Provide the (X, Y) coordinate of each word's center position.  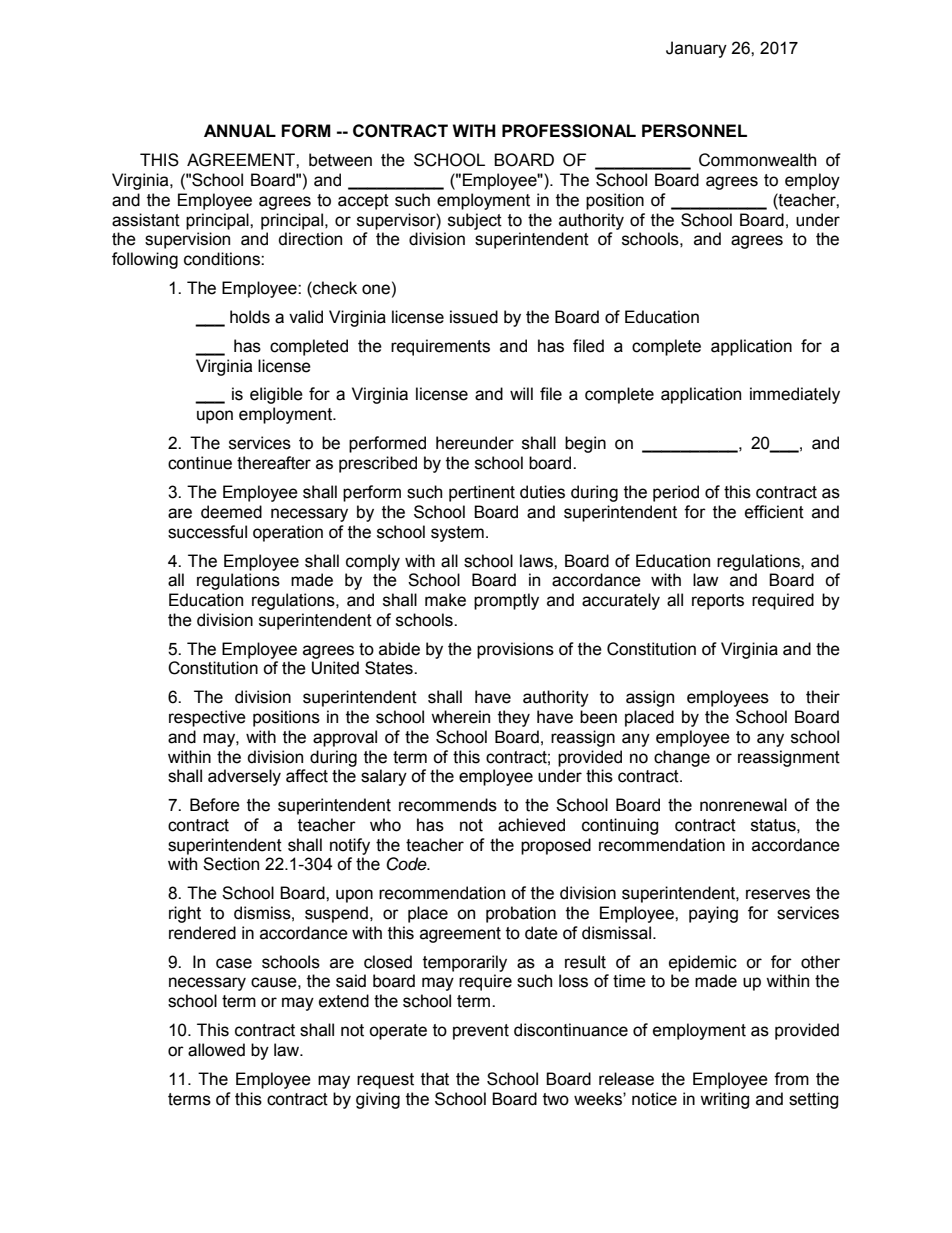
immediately (795, 395)
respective (207, 718)
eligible (276, 395)
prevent (481, 1032)
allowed (216, 1050)
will (521, 393)
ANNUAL (240, 131)
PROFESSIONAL (569, 131)
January (696, 49)
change (682, 758)
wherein (460, 717)
